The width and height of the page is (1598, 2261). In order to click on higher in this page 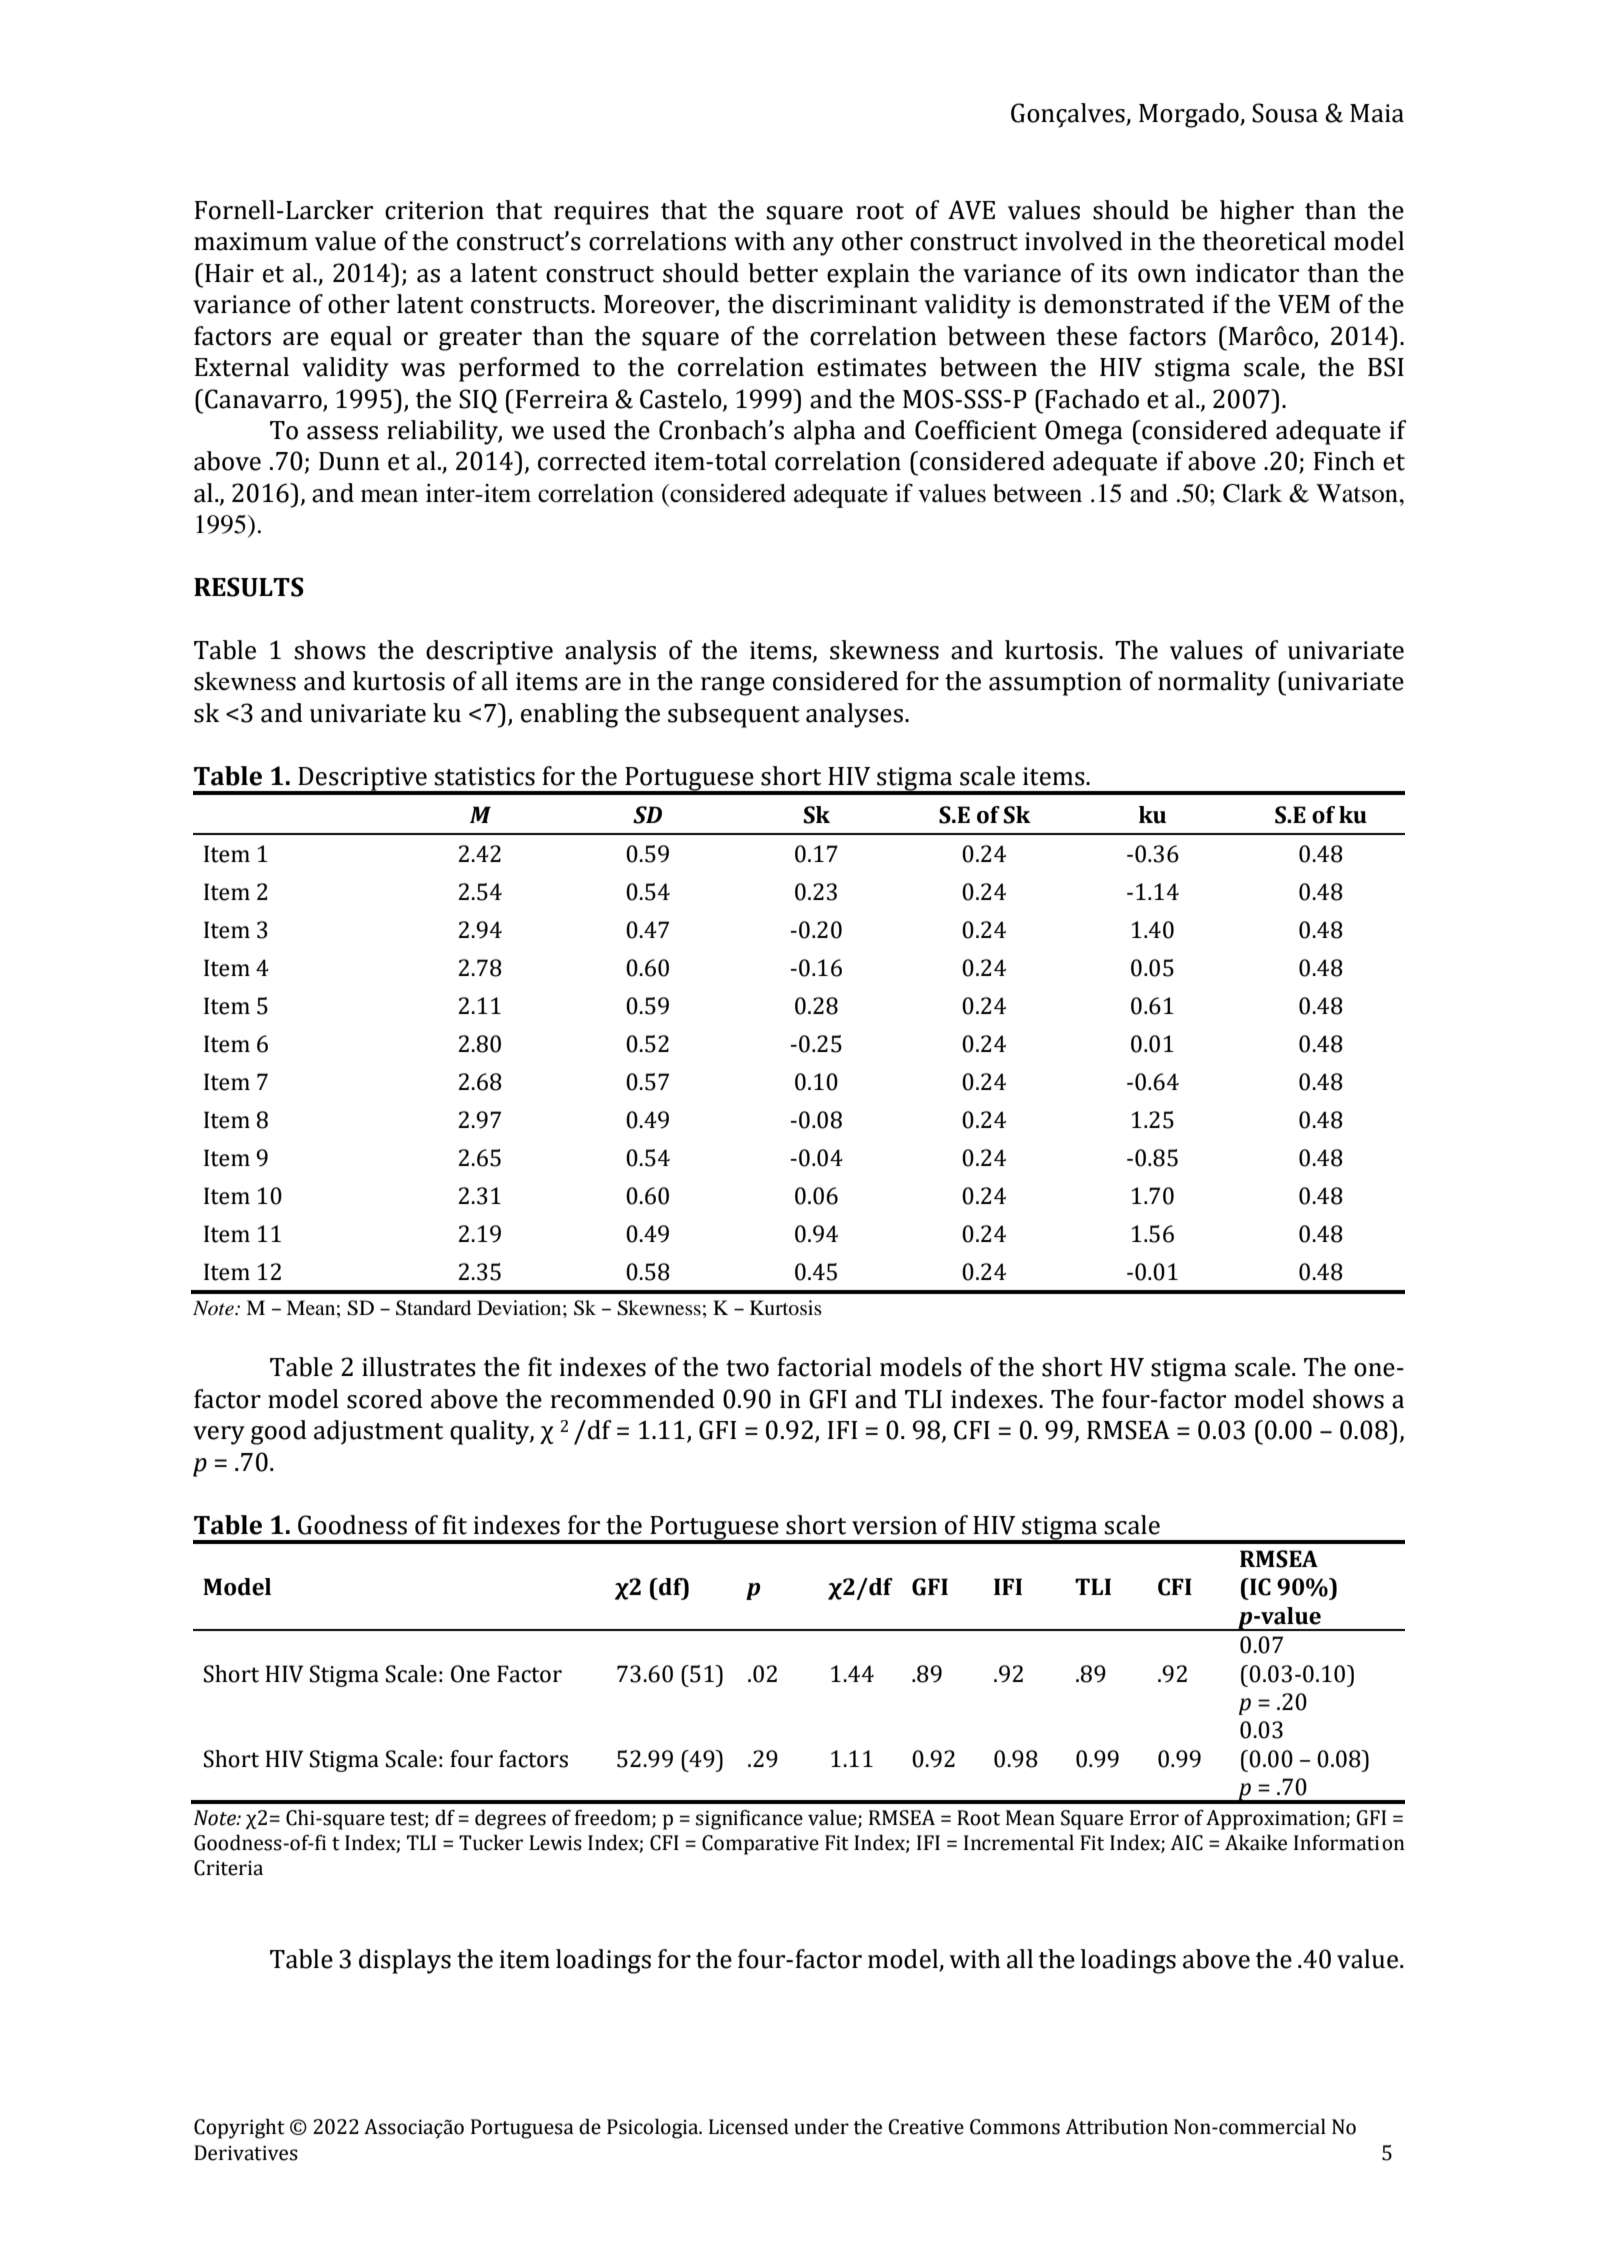, I will do `click(1257, 212)`.
